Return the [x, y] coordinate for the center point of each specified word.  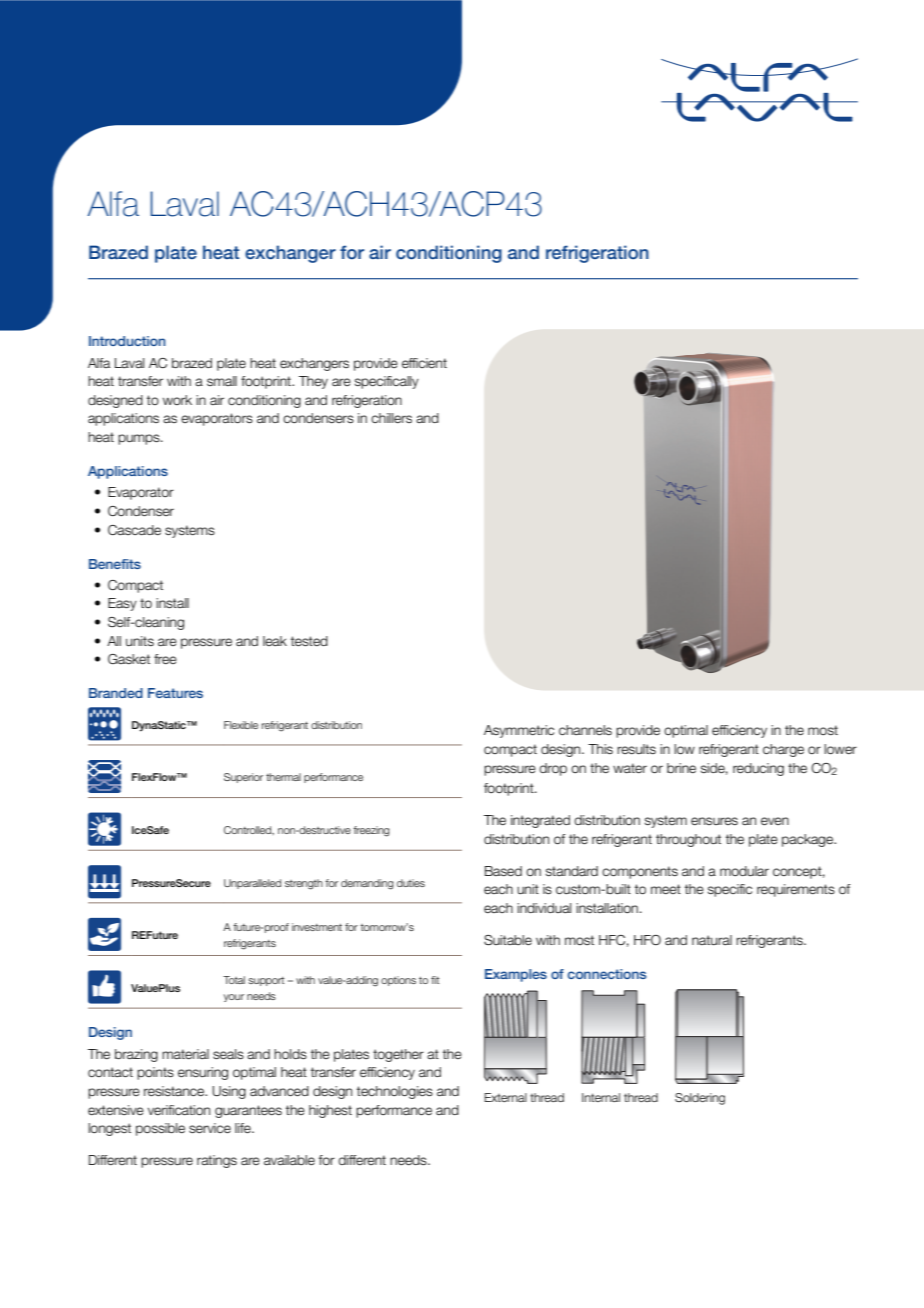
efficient [424, 363]
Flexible [241, 725]
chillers [391, 418]
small [222, 381]
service [210, 1128]
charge [783, 750]
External [505, 1097]
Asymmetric [519, 731]
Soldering [700, 1099]
